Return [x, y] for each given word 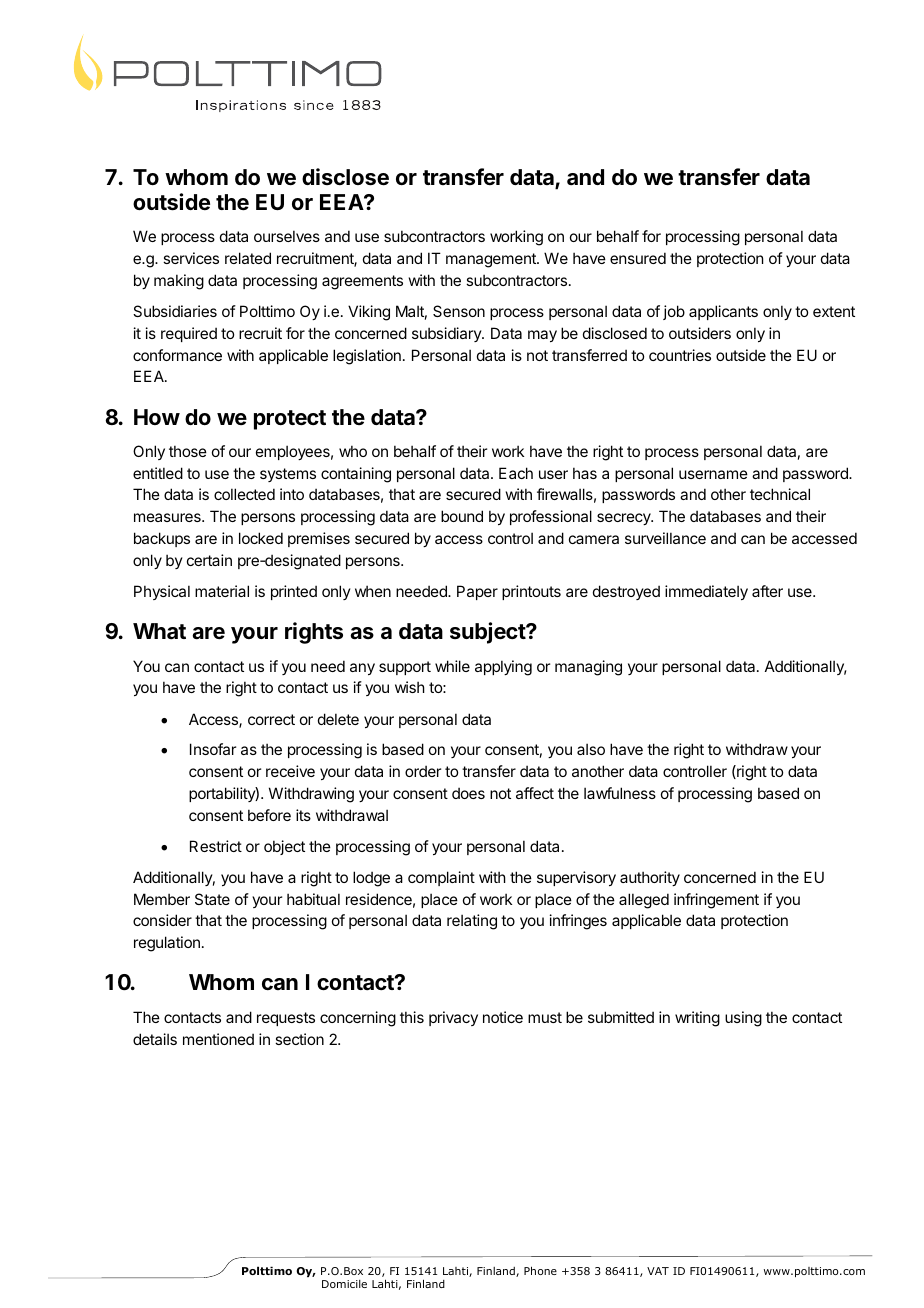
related [248, 258]
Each [516, 473]
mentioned [218, 1039]
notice [503, 1017]
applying [503, 668]
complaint [441, 878]
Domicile [344, 1284]
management [492, 260]
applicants [723, 312]
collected [244, 494]
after [767, 591]
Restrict [216, 846]
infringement [716, 901]
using [743, 1019]
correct [271, 719]
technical [780, 494]
